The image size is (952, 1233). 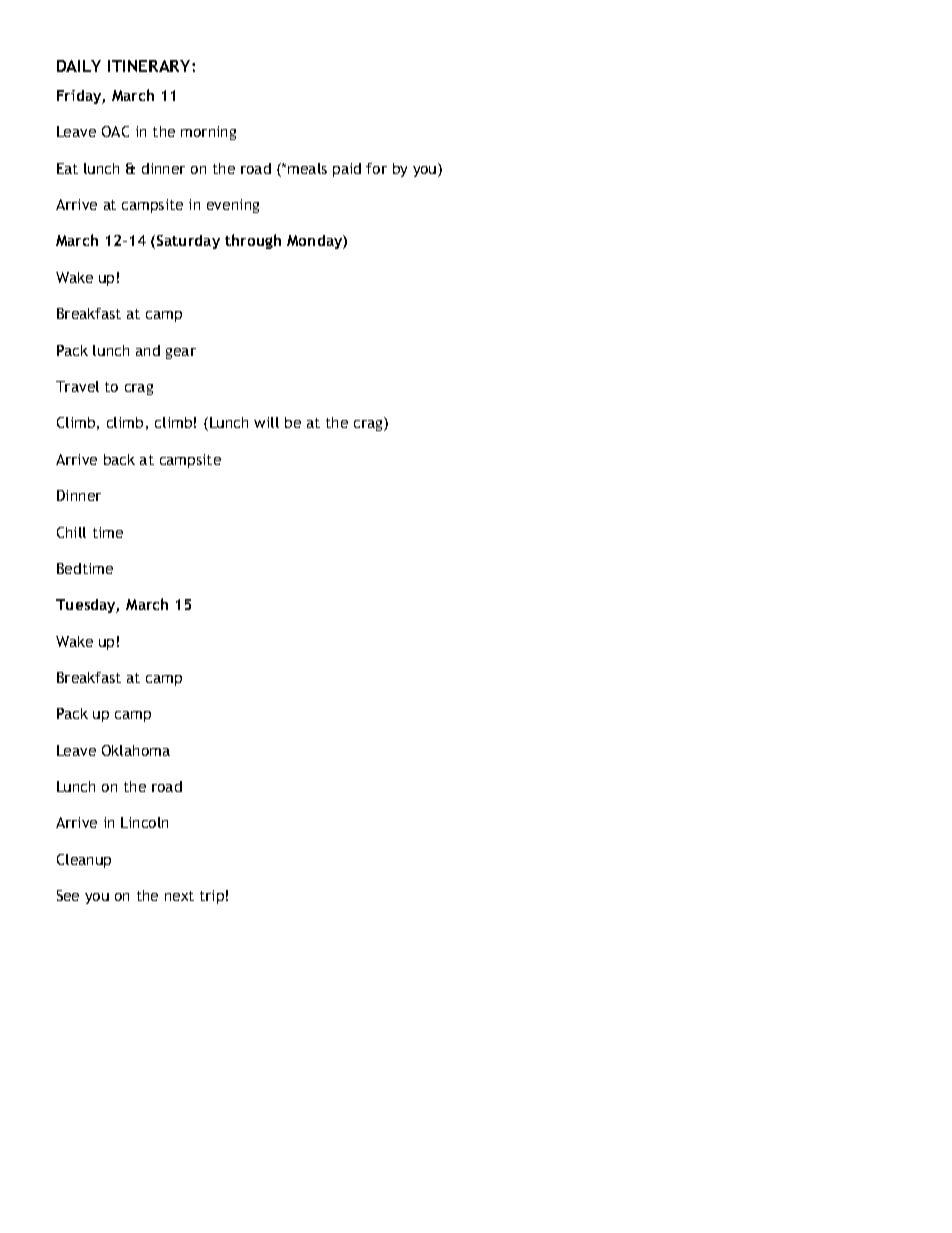 What do you see at coordinates (71, 532) in the page?
I see `Chill` at bounding box center [71, 532].
